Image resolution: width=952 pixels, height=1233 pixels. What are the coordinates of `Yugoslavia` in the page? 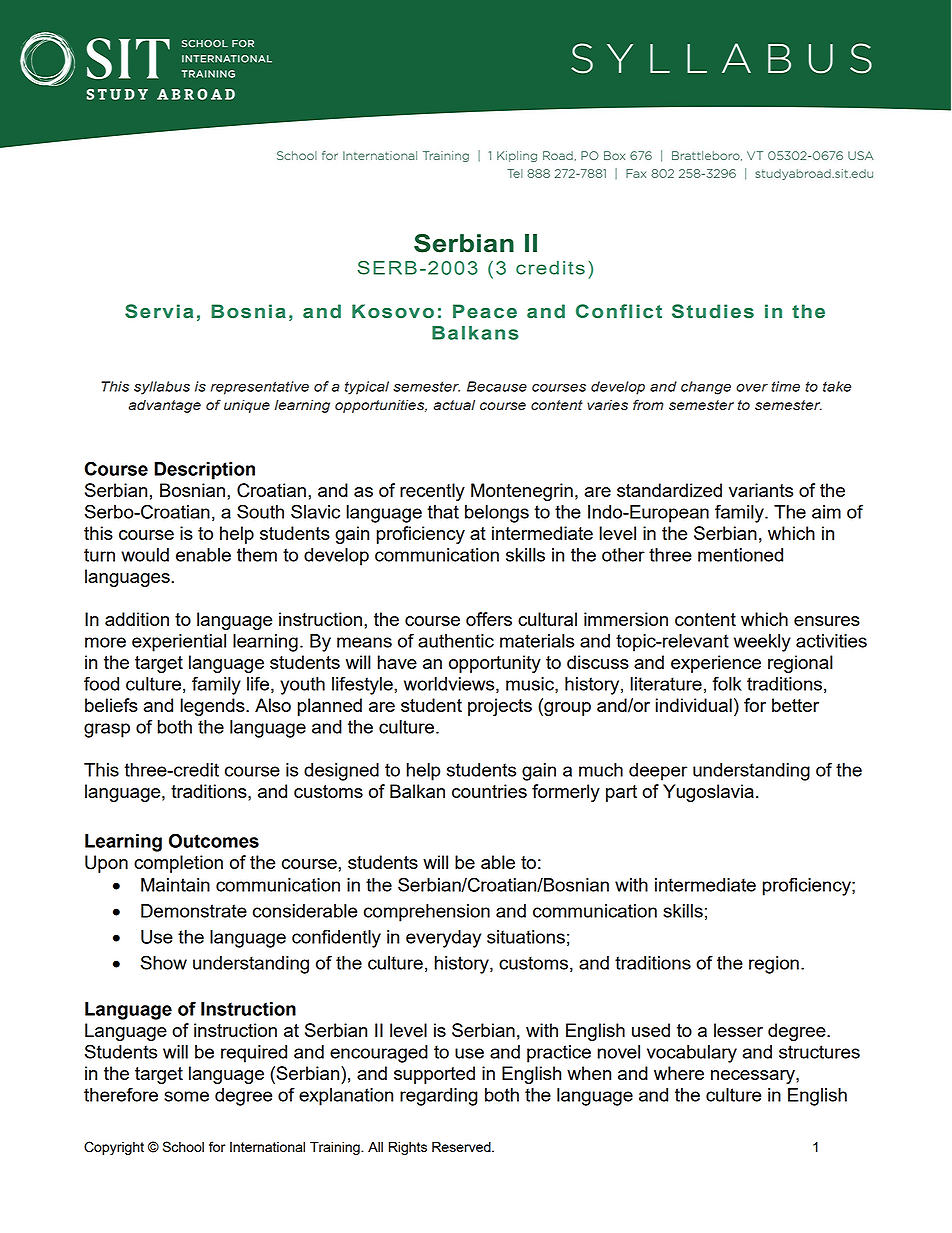 It's located at (708, 793).
